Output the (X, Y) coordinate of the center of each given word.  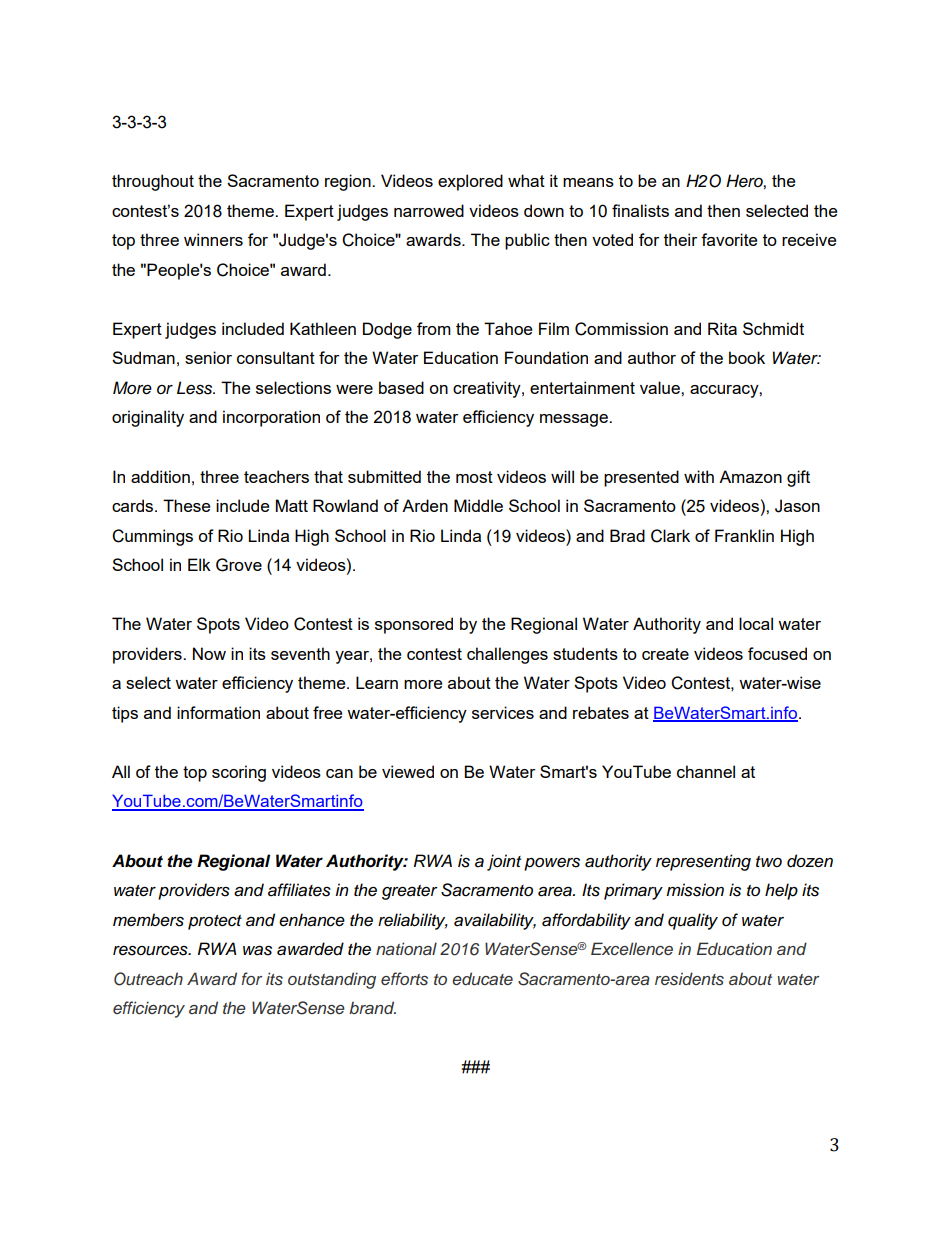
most (474, 477)
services (503, 712)
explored (470, 182)
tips (125, 714)
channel (706, 771)
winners (213, 239)
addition (160, 476)
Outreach (148, 979)
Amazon (750, 476)
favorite (729, 239)
